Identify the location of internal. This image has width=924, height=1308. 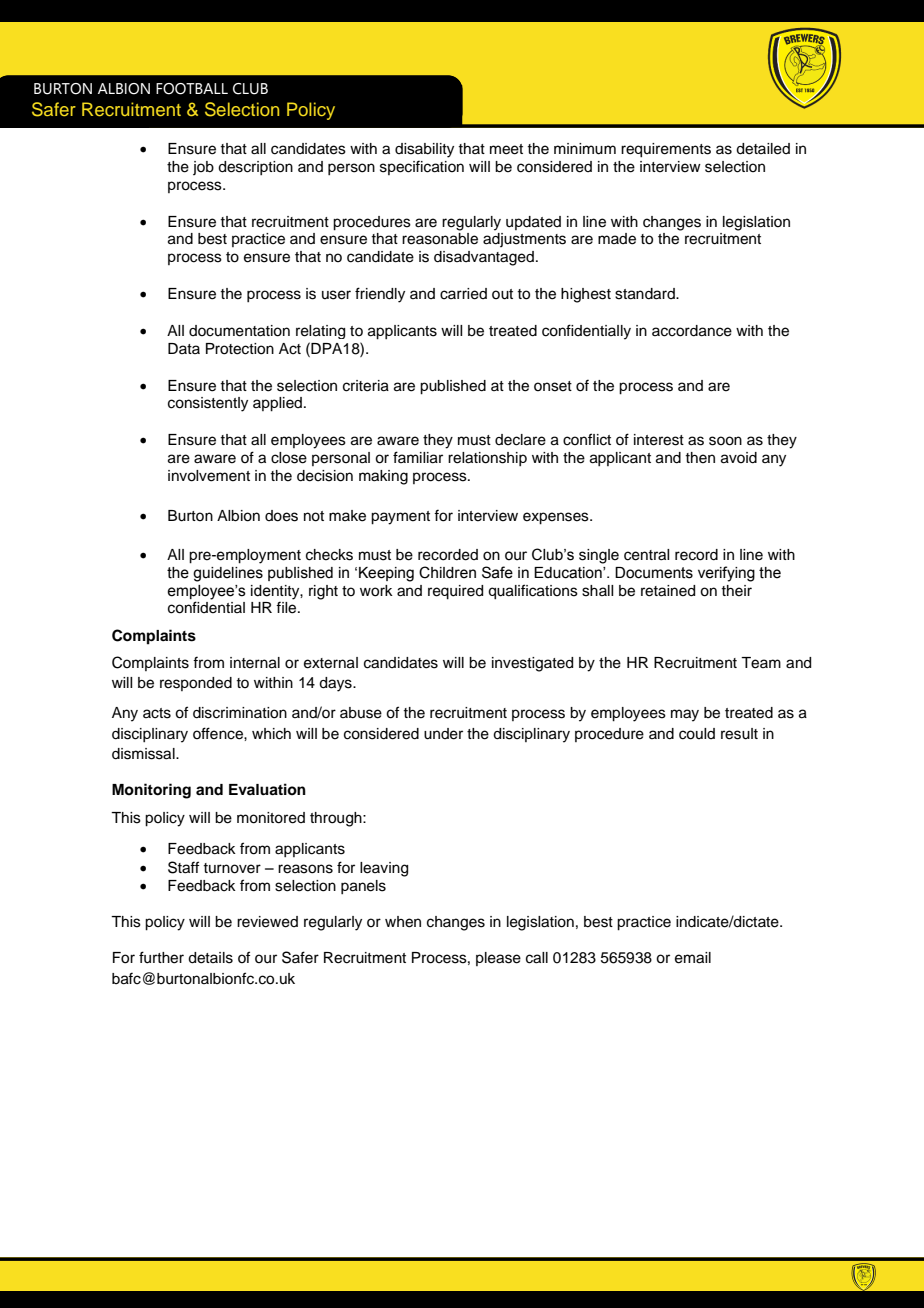
(255, 663).
